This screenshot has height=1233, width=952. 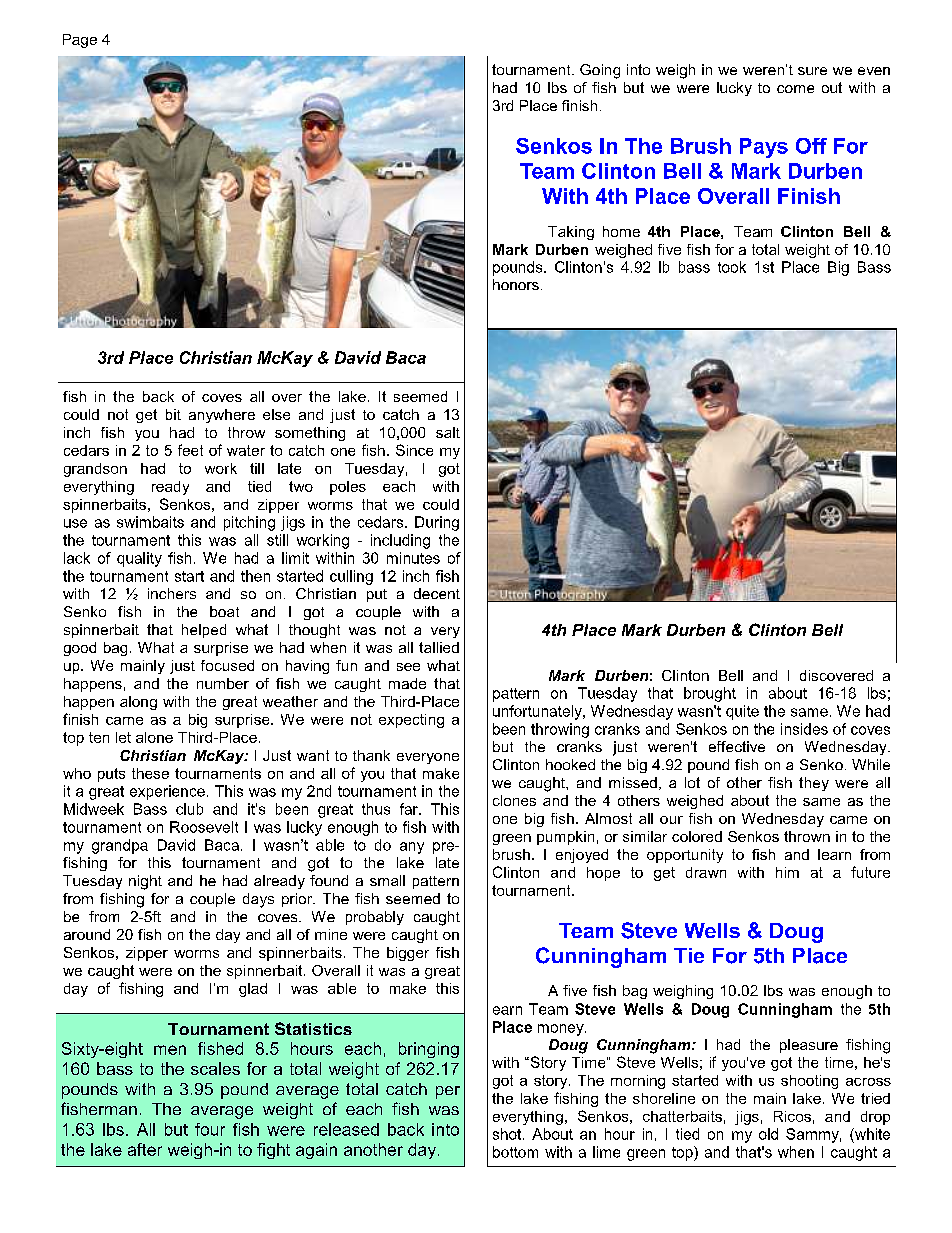 What do you see at coordinates (80, 41) in the screenshot?
I see `Page` at bounding box center [80, 41].
